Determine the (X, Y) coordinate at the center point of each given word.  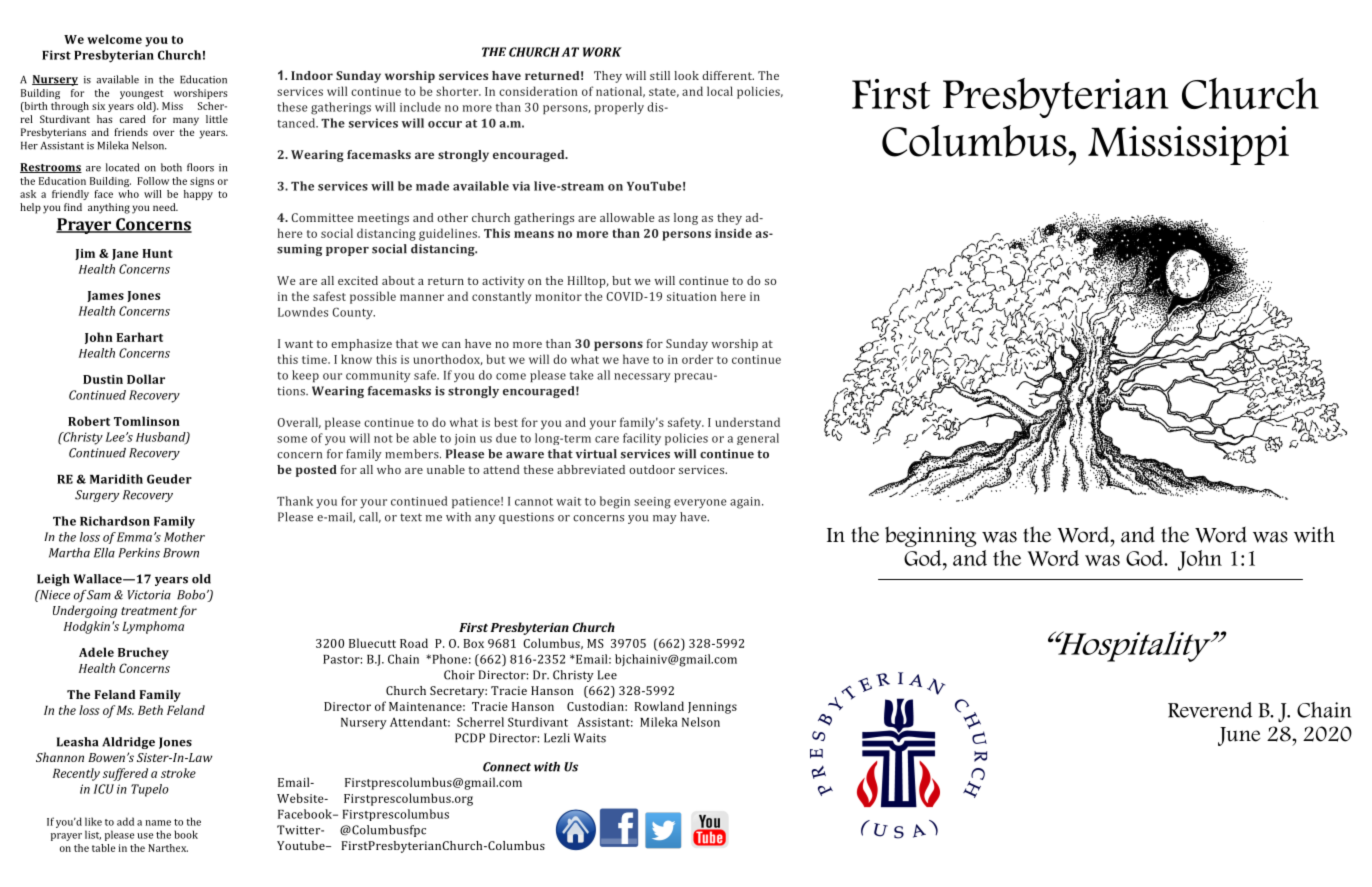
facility (642, 439)
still (660, 75)
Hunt (157, 253)
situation (692, 296)
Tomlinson (147, 421)
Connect (507, 767)
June (1239, 736)
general (758, 439)
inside (733, 233)
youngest (142, 94)
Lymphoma (153, 627)
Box (473, 643)
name (158, 823)
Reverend (1210, 710)
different (728, 75)
